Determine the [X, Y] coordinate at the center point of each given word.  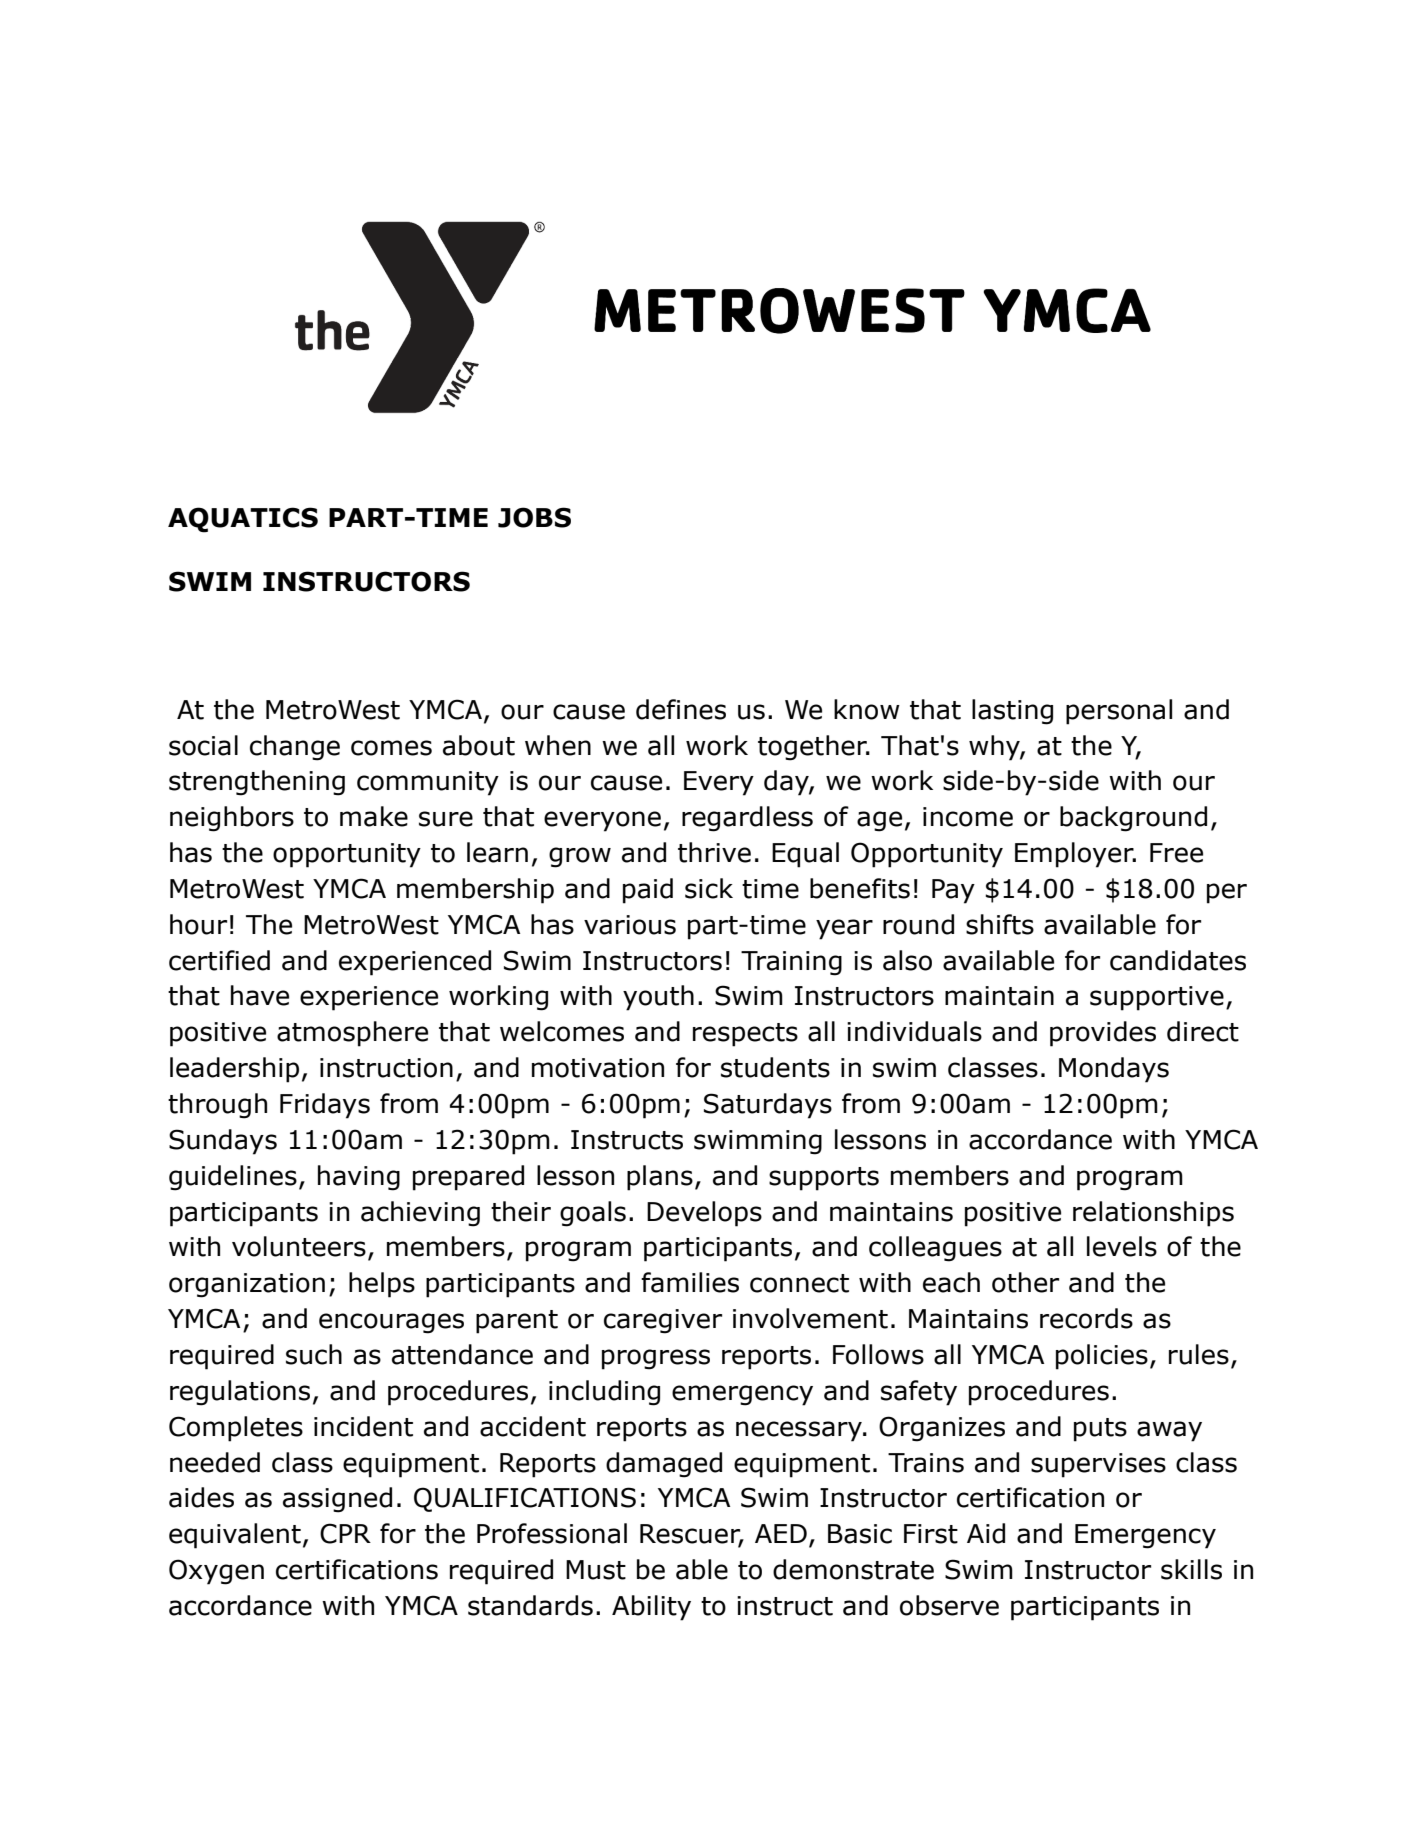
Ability [651, 1608]
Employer [1075, 855]
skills [1191, 1569]
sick [709, 888]
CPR [345, 1533]
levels [1122, 1246]
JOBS [534, 517]
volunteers [299, 1246]
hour [198, 924]
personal [1119, 712]
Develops [704, 1214]
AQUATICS [243, 520]
